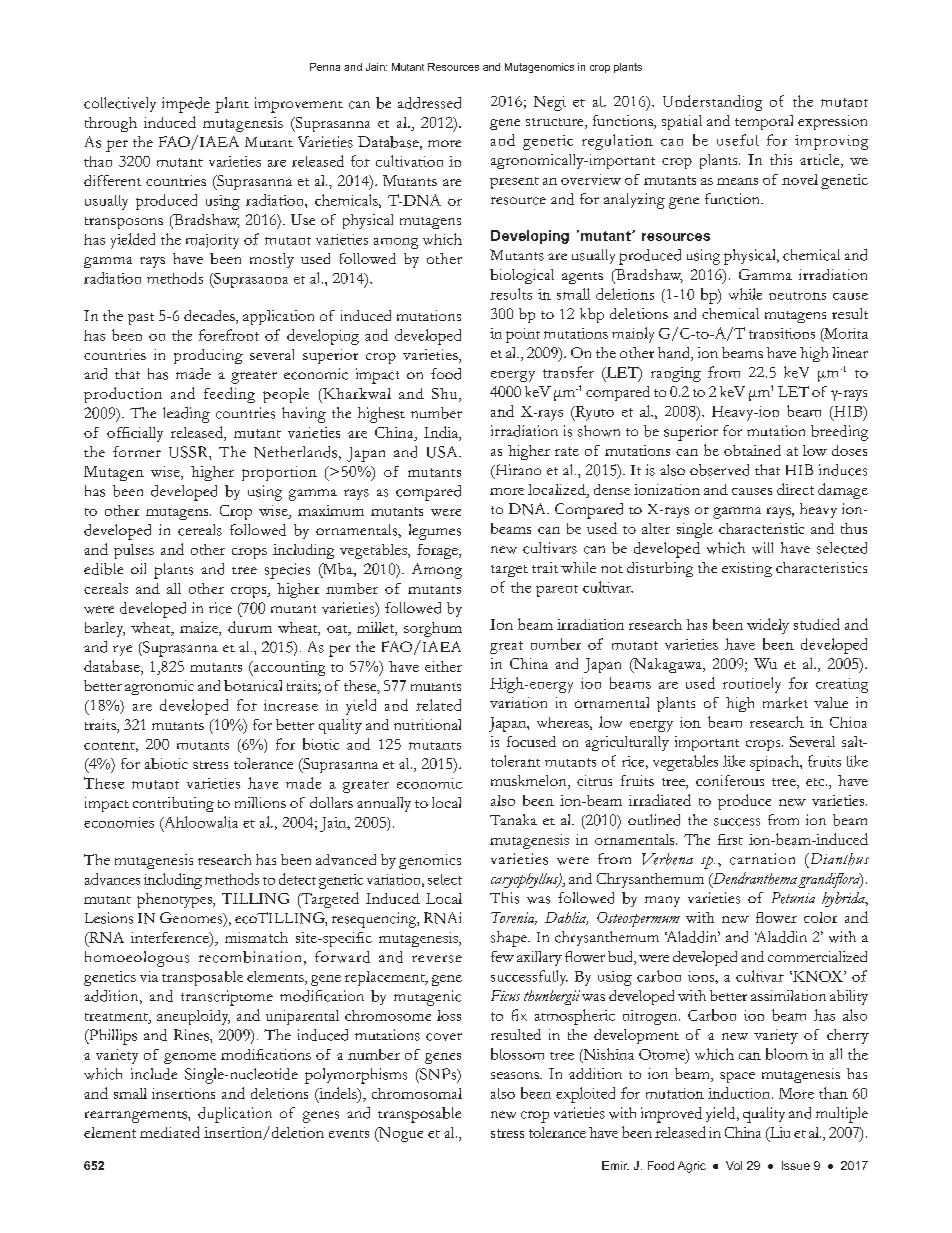  I want to click on chromosomal, so click(417, 1093).
